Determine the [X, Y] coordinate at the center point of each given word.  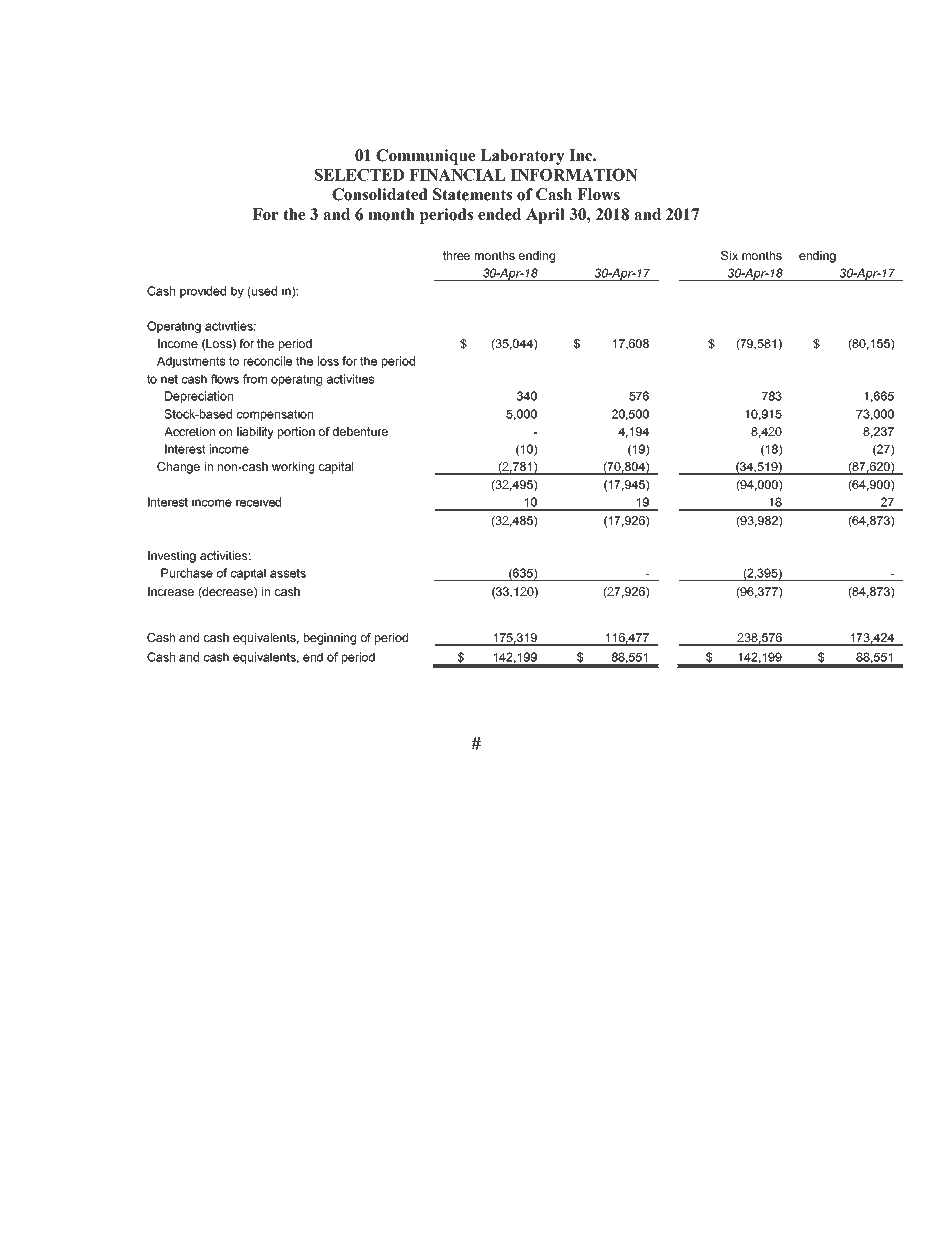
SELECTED [359, 174]
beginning [330, 639]
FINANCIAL [457, 174]
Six [729, 255]
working [293, 468]
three [456, 255]
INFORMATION [574, 174]
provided [203, 292]
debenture [360, 431]
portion [296, 433]
